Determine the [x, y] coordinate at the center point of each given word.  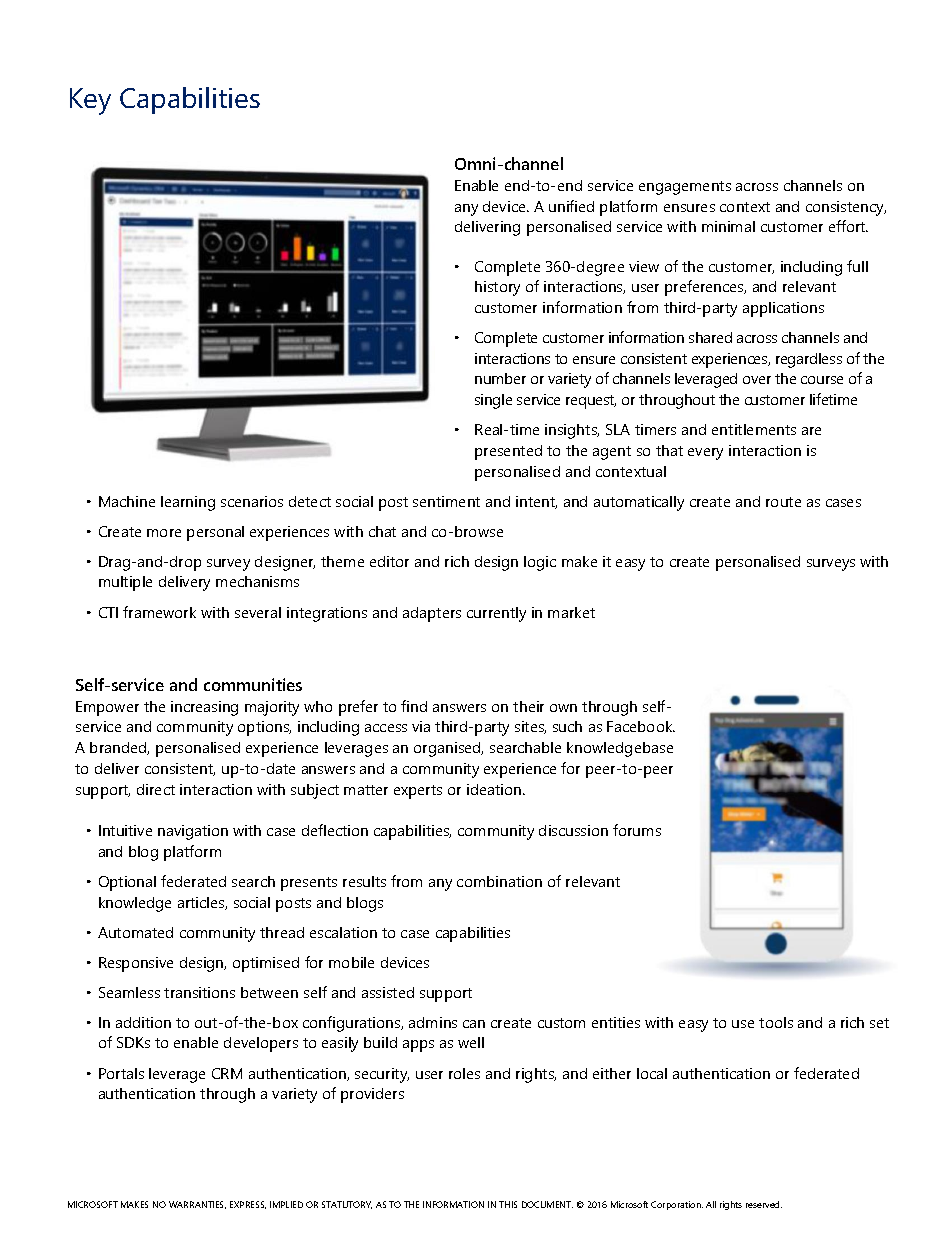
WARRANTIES [197, 1205]
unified [571, 206]
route [783, 502]
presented [508, 452]
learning [188, 503]
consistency [846, 208]
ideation [494, 789]
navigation [193, 832]
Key [90, 101]
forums [637, 830]
